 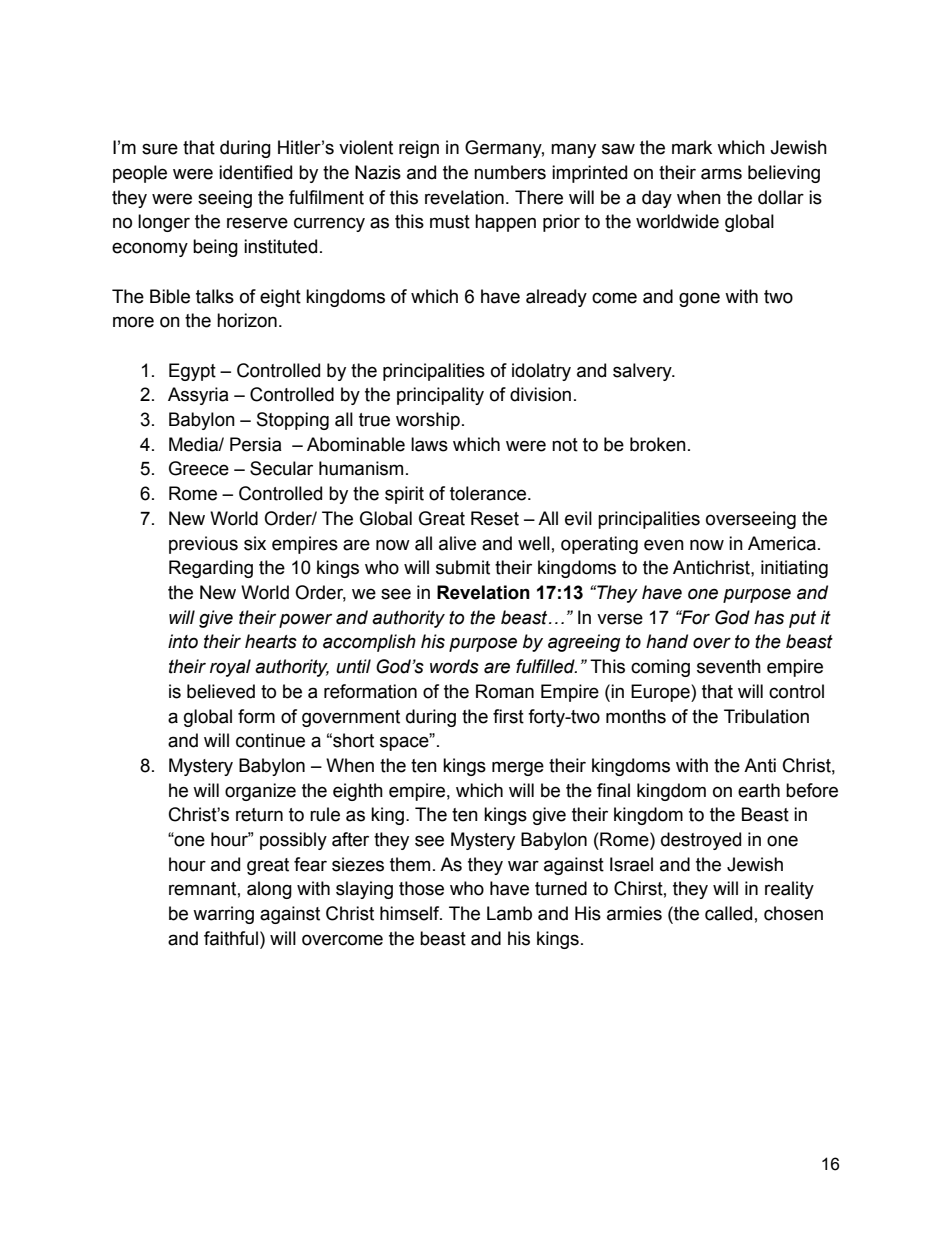 What do you see at coordinates (721, 174) in the screenshot?
I see `arms` at bounding box center [721, 174].
